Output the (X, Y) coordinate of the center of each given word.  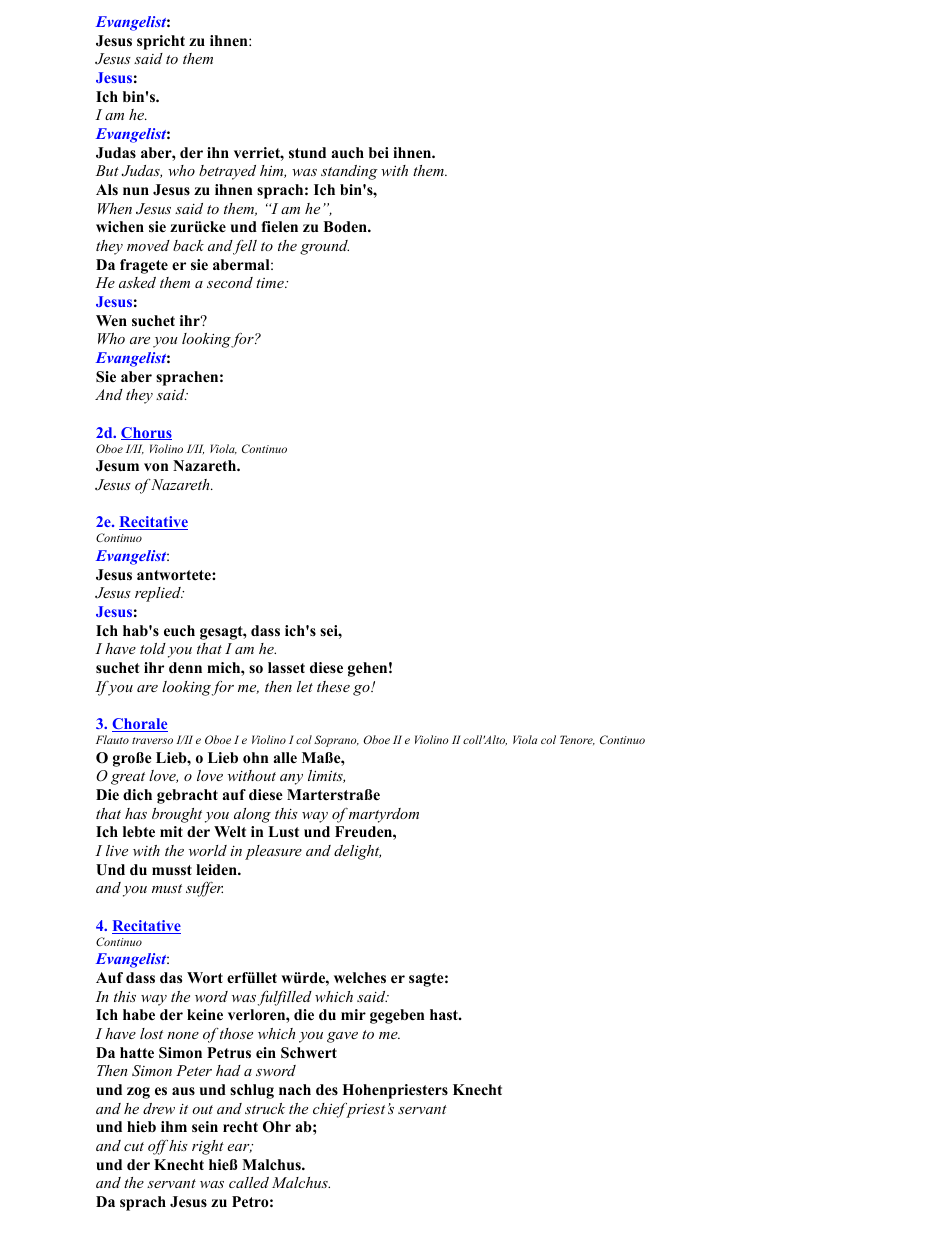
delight (357, 852)
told (153, 648)
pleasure (273, 852)
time (271, 283)
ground (324, 247)
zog (138, 1093)
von (156, 467)
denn (185, 667)
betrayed (227, 172)
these (333, 686)
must (167, 888)
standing (349, 172)
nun (136, 191)
